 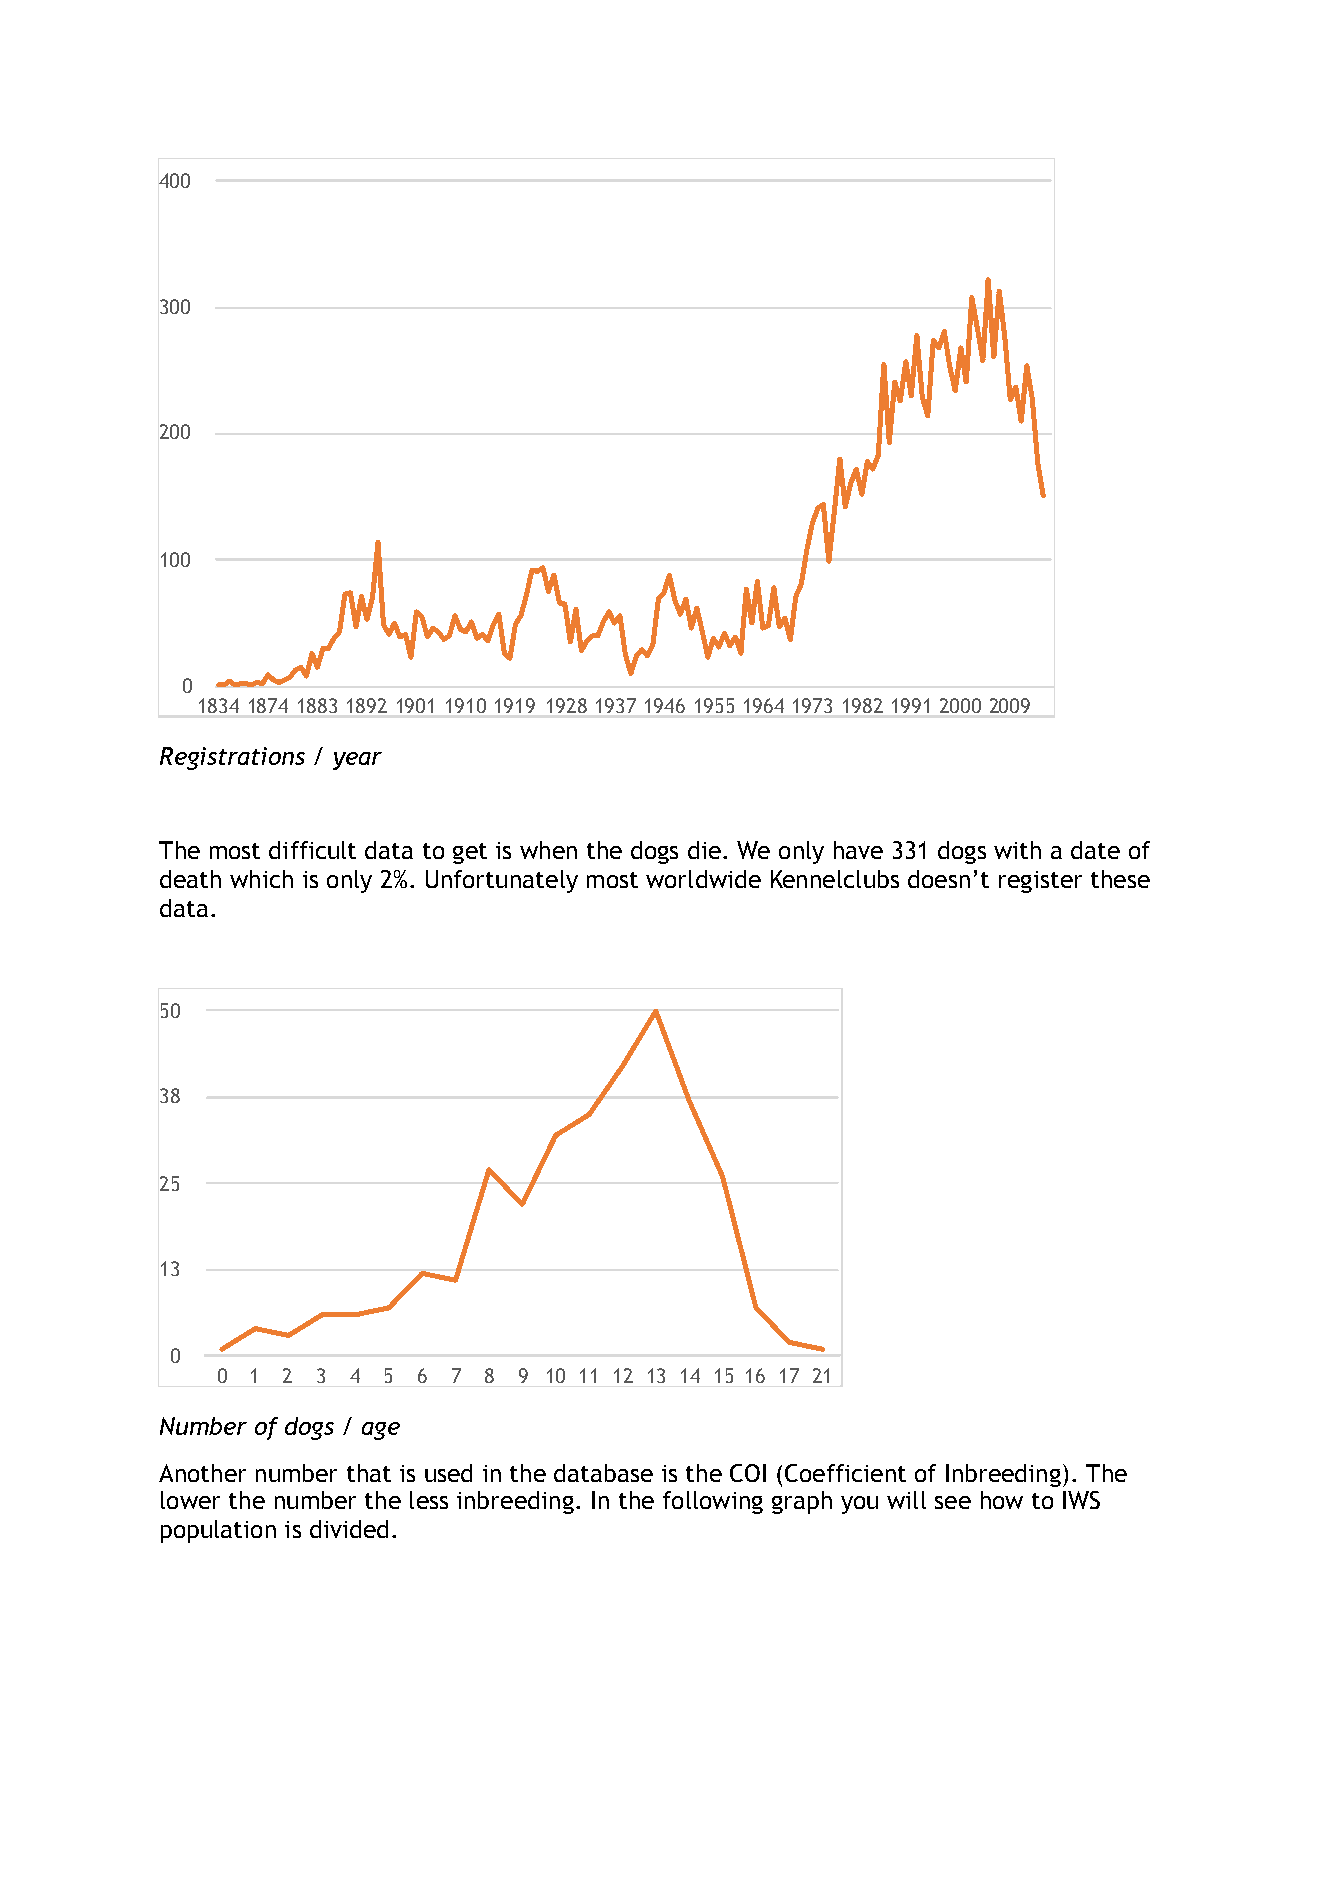 I want to click on how, so click(x=1002, y=1500).
